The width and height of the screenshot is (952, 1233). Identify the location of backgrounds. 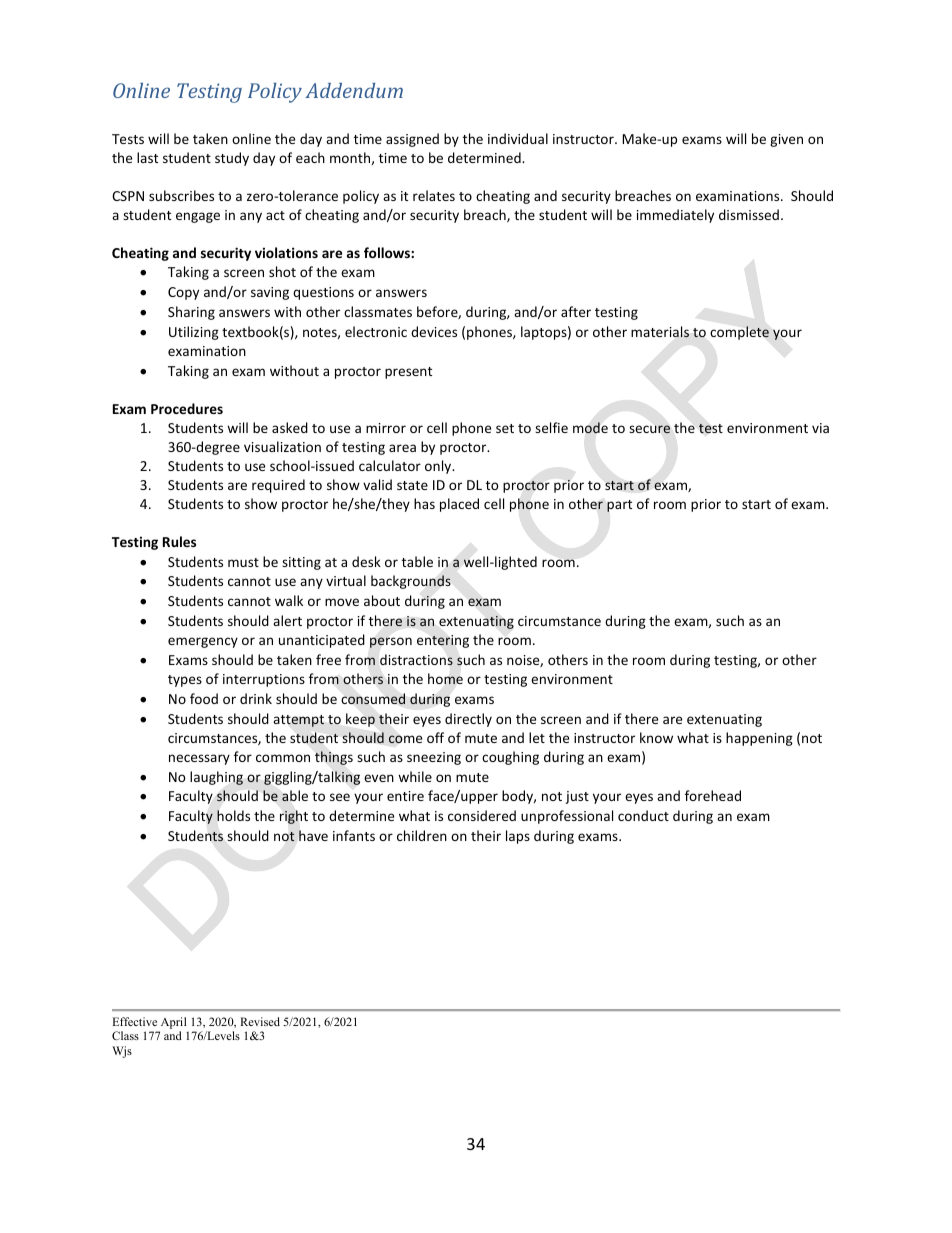
(411, 582).
